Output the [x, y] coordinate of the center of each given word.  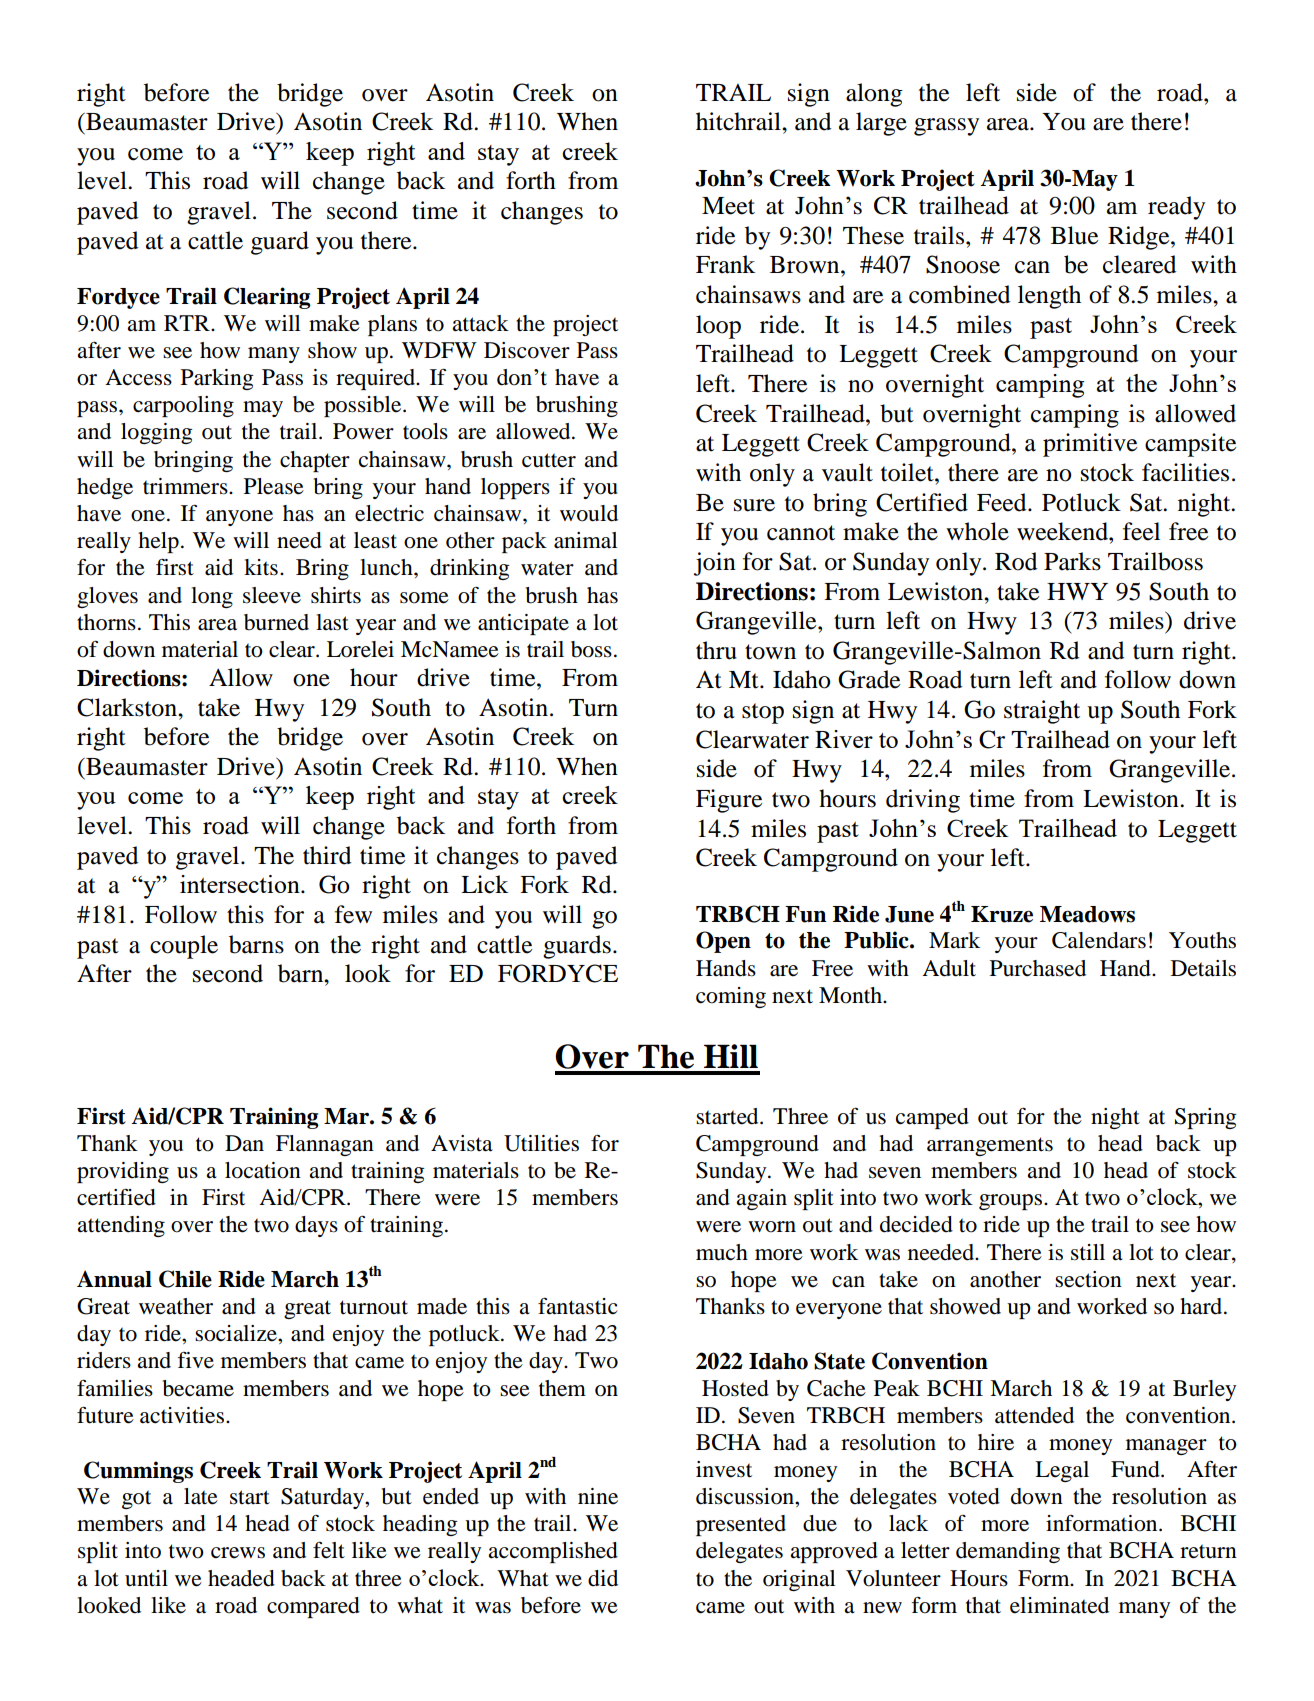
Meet [728, 206]
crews [238, 1553]
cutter [549, 460]
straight [1042, 712]
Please [274, 486]
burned [276, 622]
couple [184, 947]
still [1088, 1252]
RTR [188, 323]
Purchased [1038, 968]
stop [763, 713]
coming [731, 997]
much [722, 1252]
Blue [1074, 235]
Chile [185, 1279]
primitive [1090, 445]
